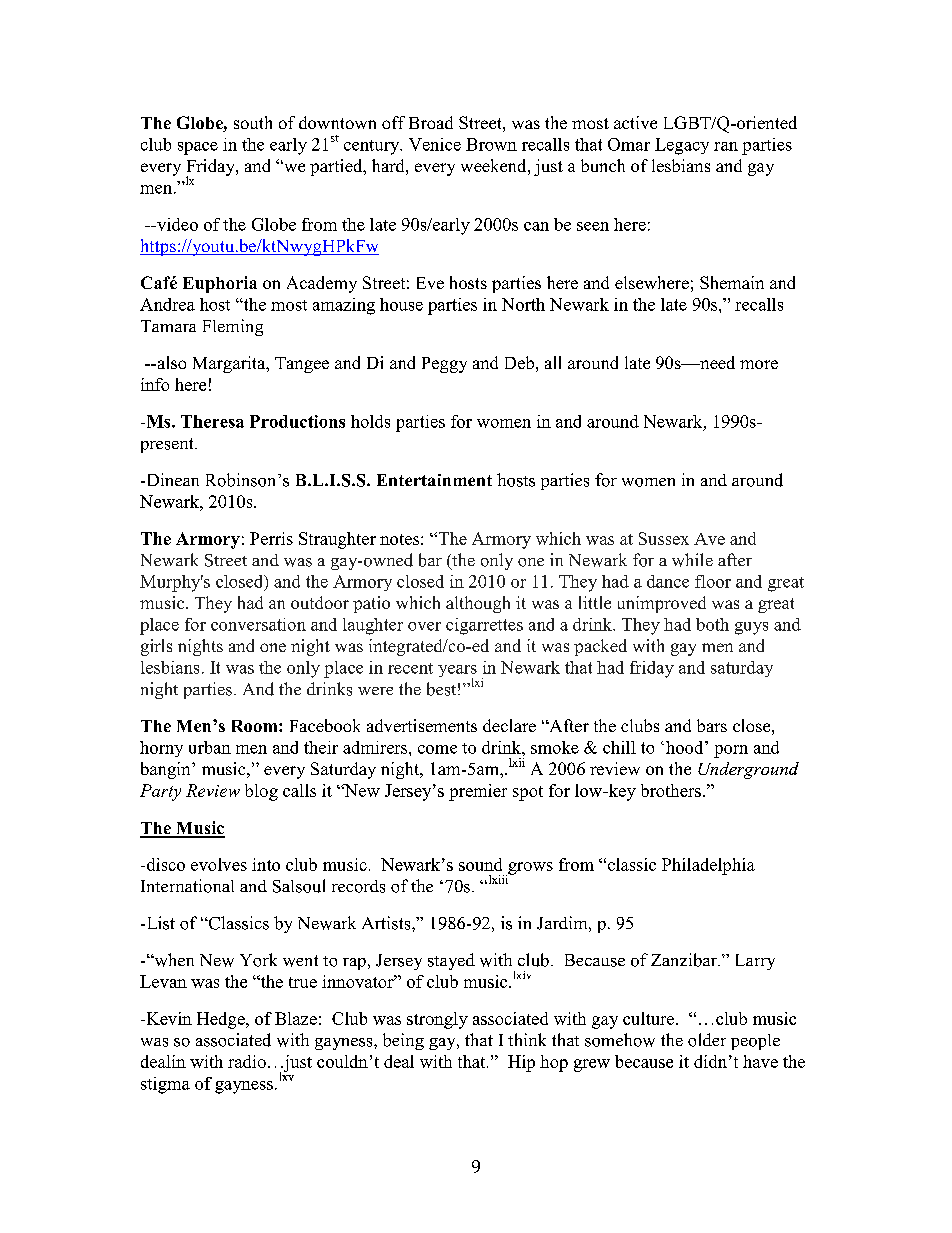  What do you see at coordinates (437, 749) in the page?
I see `come` at bounding box center [437, 749].
